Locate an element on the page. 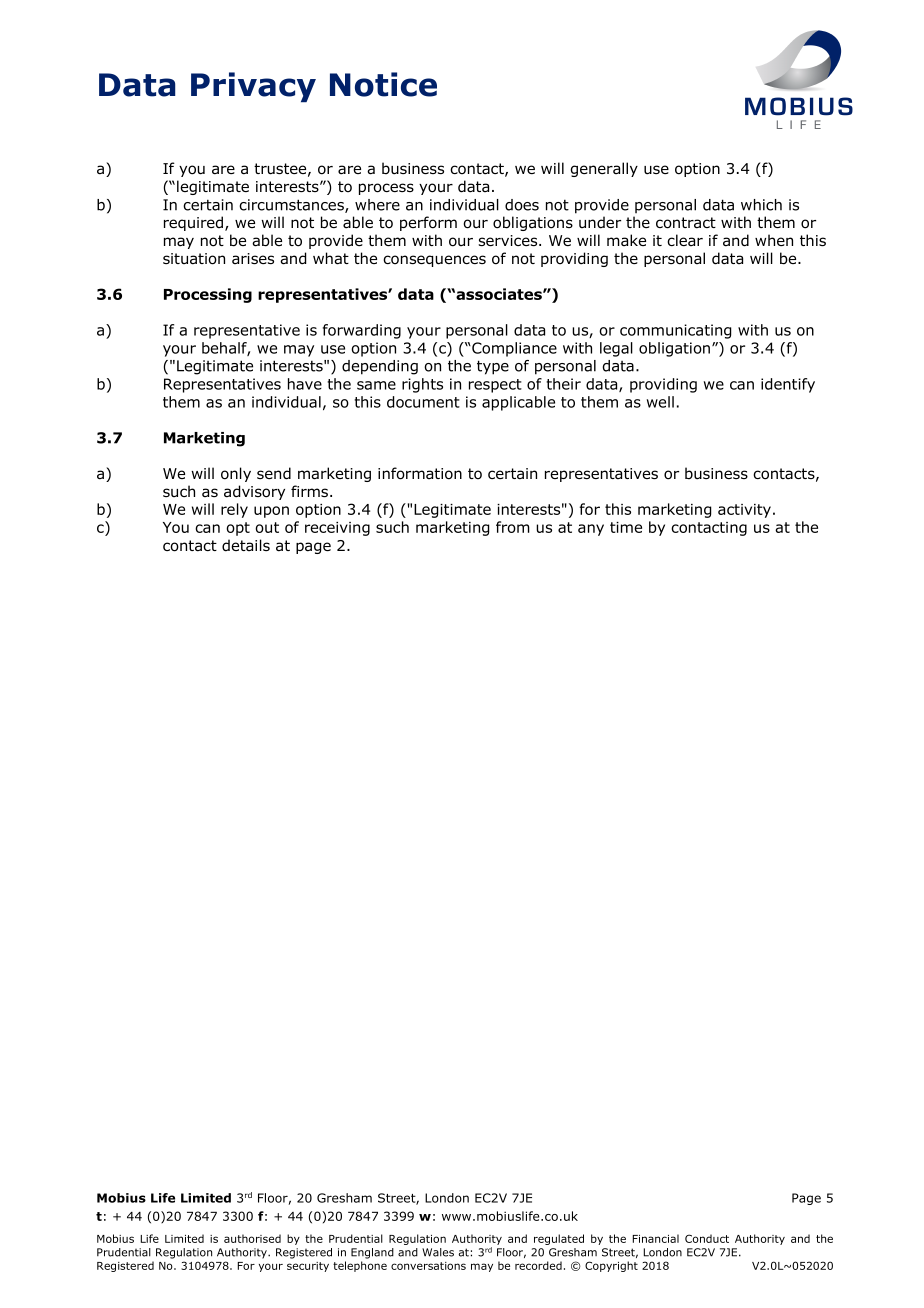 Image resolution: width=924 pixels, height=1308 pixels. time is located at coordinates (626, 527).
